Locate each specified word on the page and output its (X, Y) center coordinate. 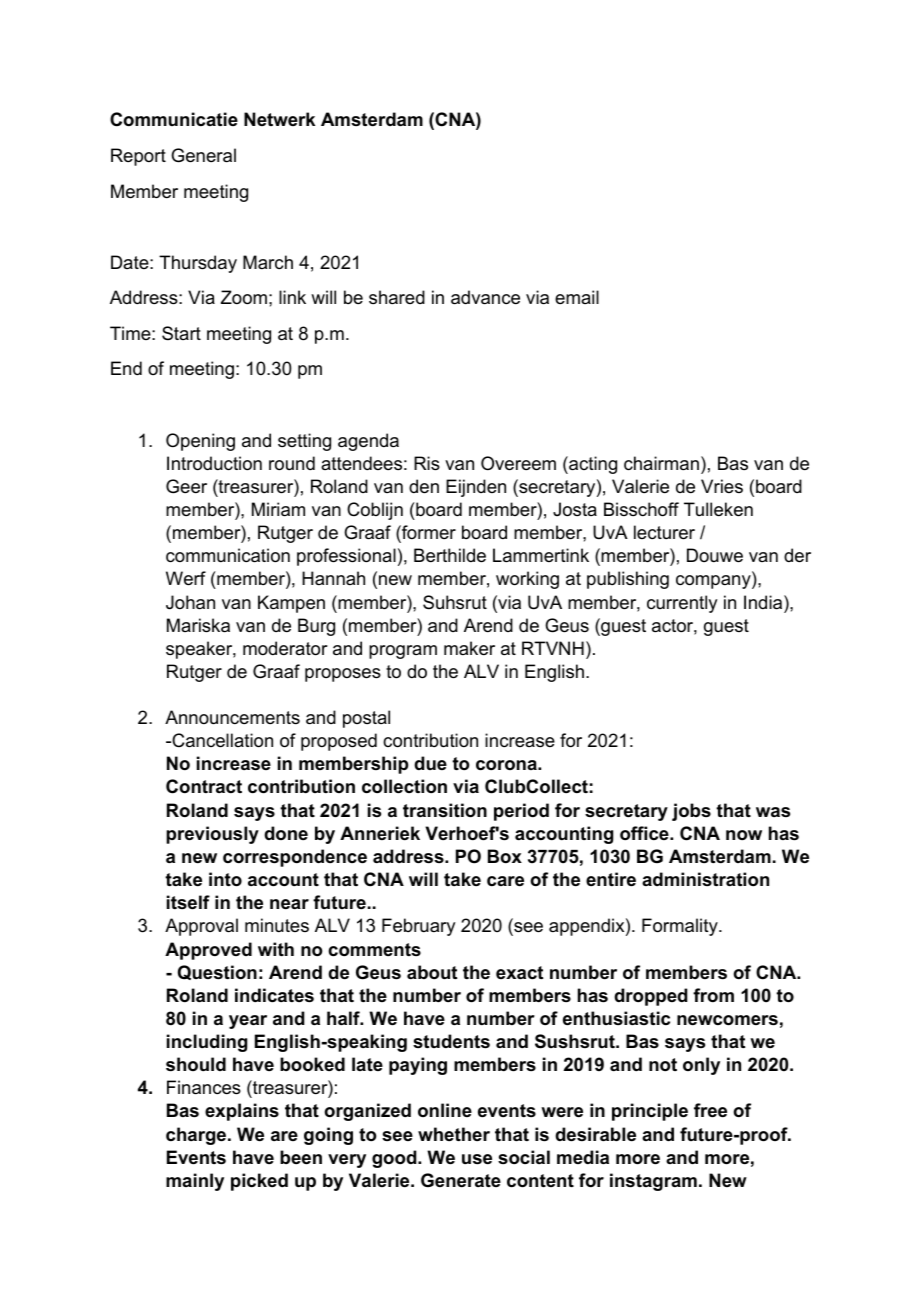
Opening (200, 442)
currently (682, 604)
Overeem (518, 463)
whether (454, 1134)
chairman (661, 463)
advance (485, 297)
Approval (201, 927)
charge (197, 1136)
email (577, 297)
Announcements (232, 717)
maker (469, 648)
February (418, 927)
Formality (681, 927)
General (203, 155)
